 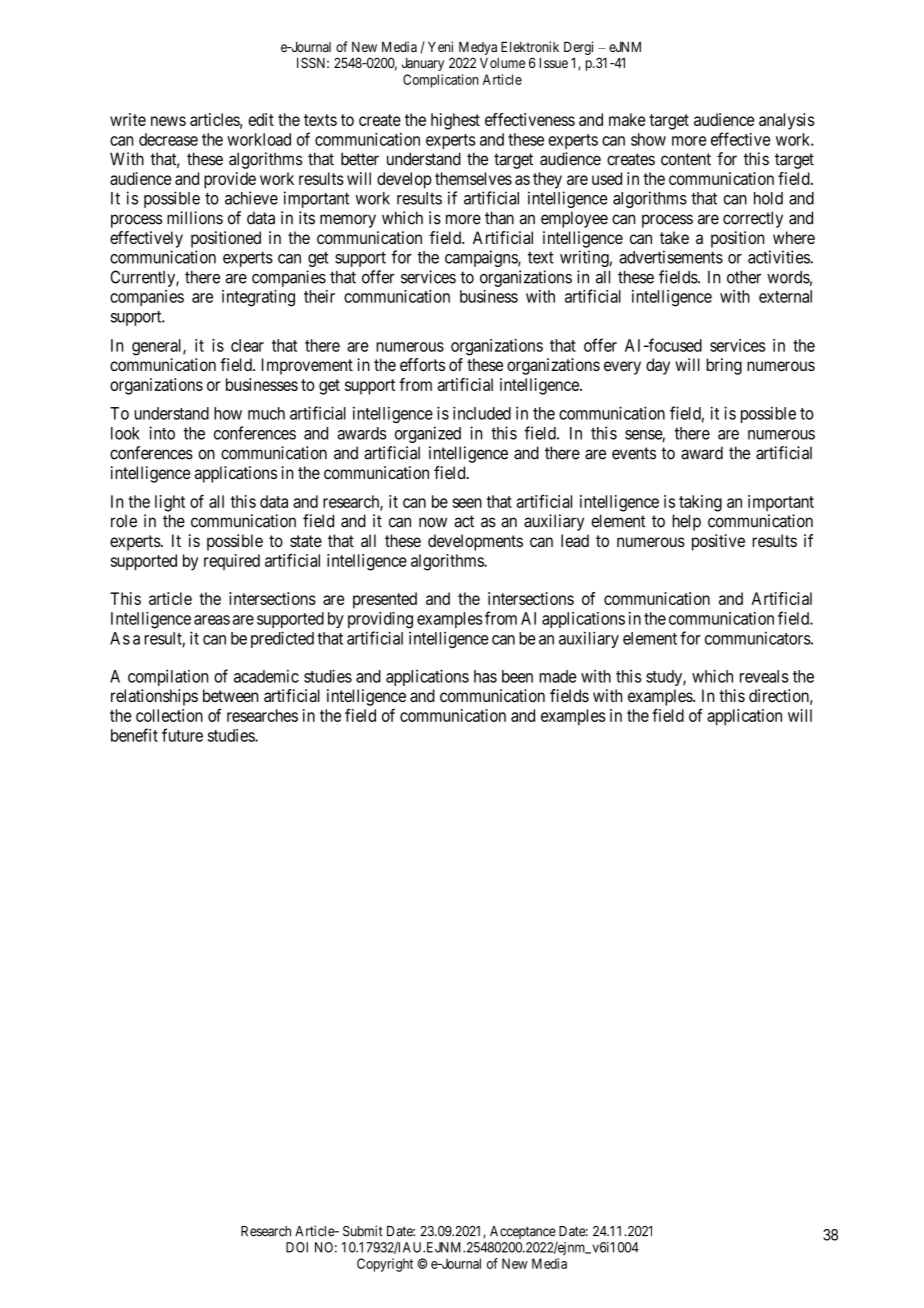 I want to click on seen, so click(x=467, y=503).
